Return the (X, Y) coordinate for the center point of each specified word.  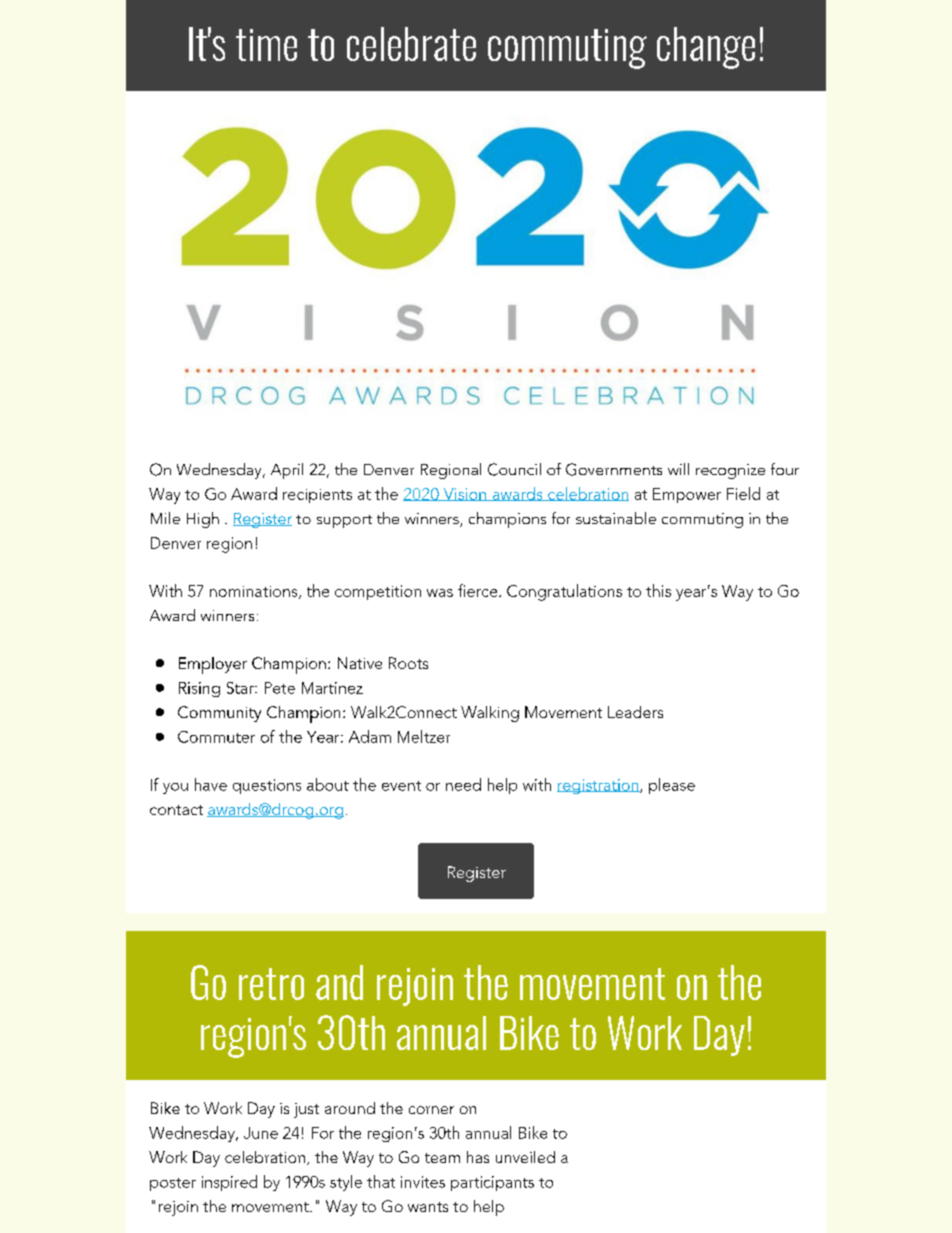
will (678, 469)
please (672, 786)
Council (514, 469)
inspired (229, 1183)
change (706, 48)
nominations (255, 592)
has (478, 1157)
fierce (479, 590)
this (658, 590)
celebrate (411, 44)
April (287, 471)
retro (271, 984)
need (463, 784)
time (266, 45)
